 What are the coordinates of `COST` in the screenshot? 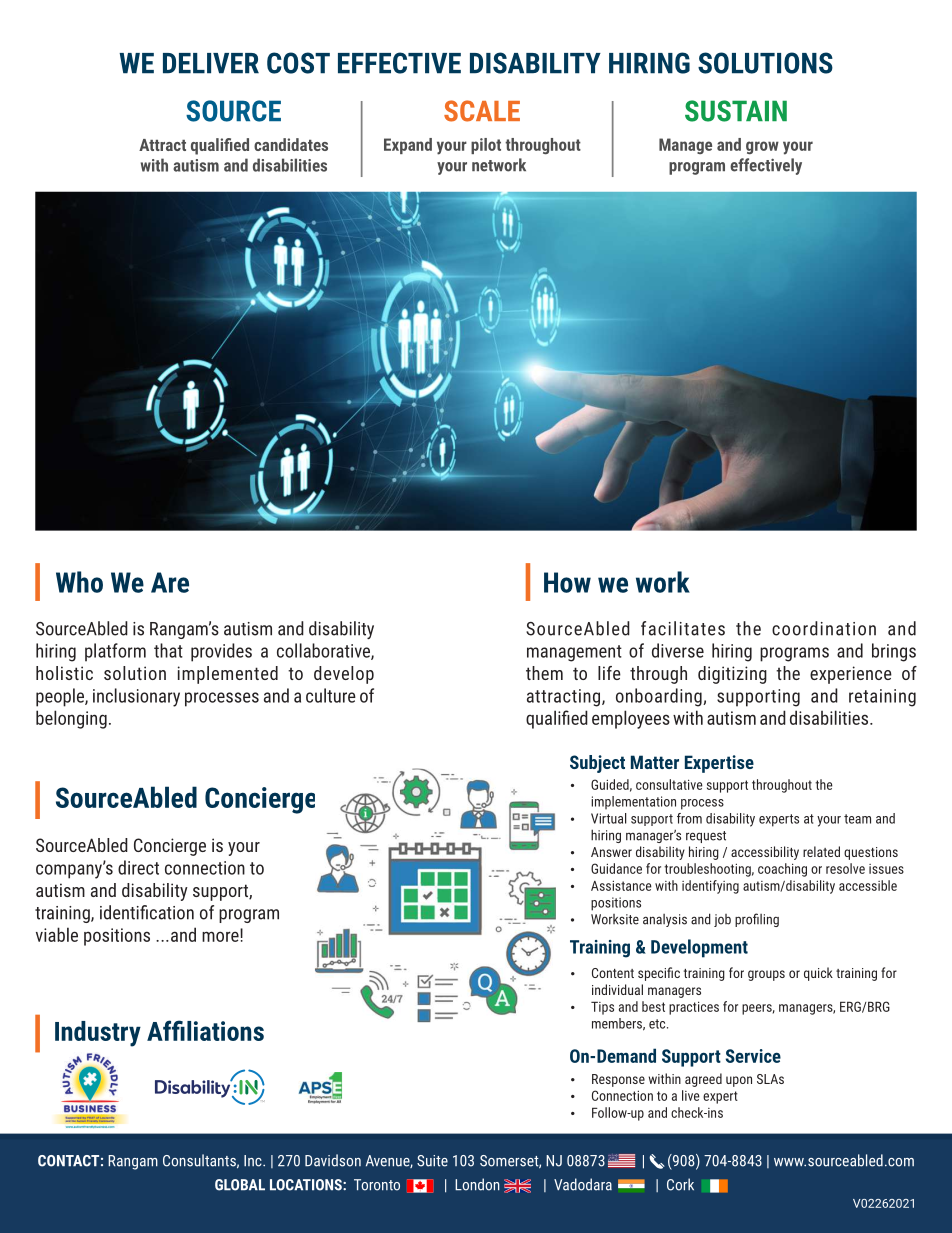 It's located at (298, 63).
